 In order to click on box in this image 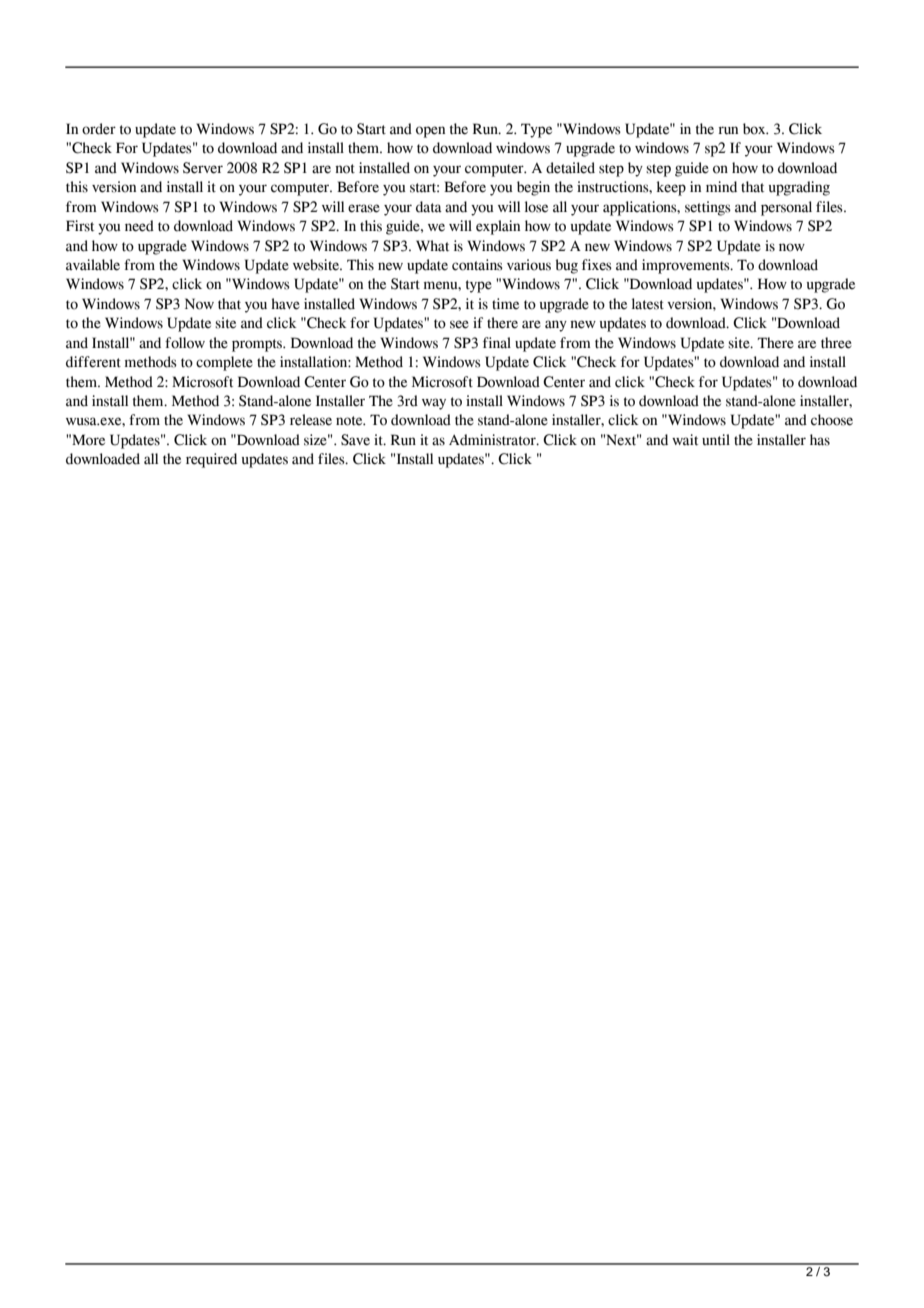, I will do `click(755, 129)`.
